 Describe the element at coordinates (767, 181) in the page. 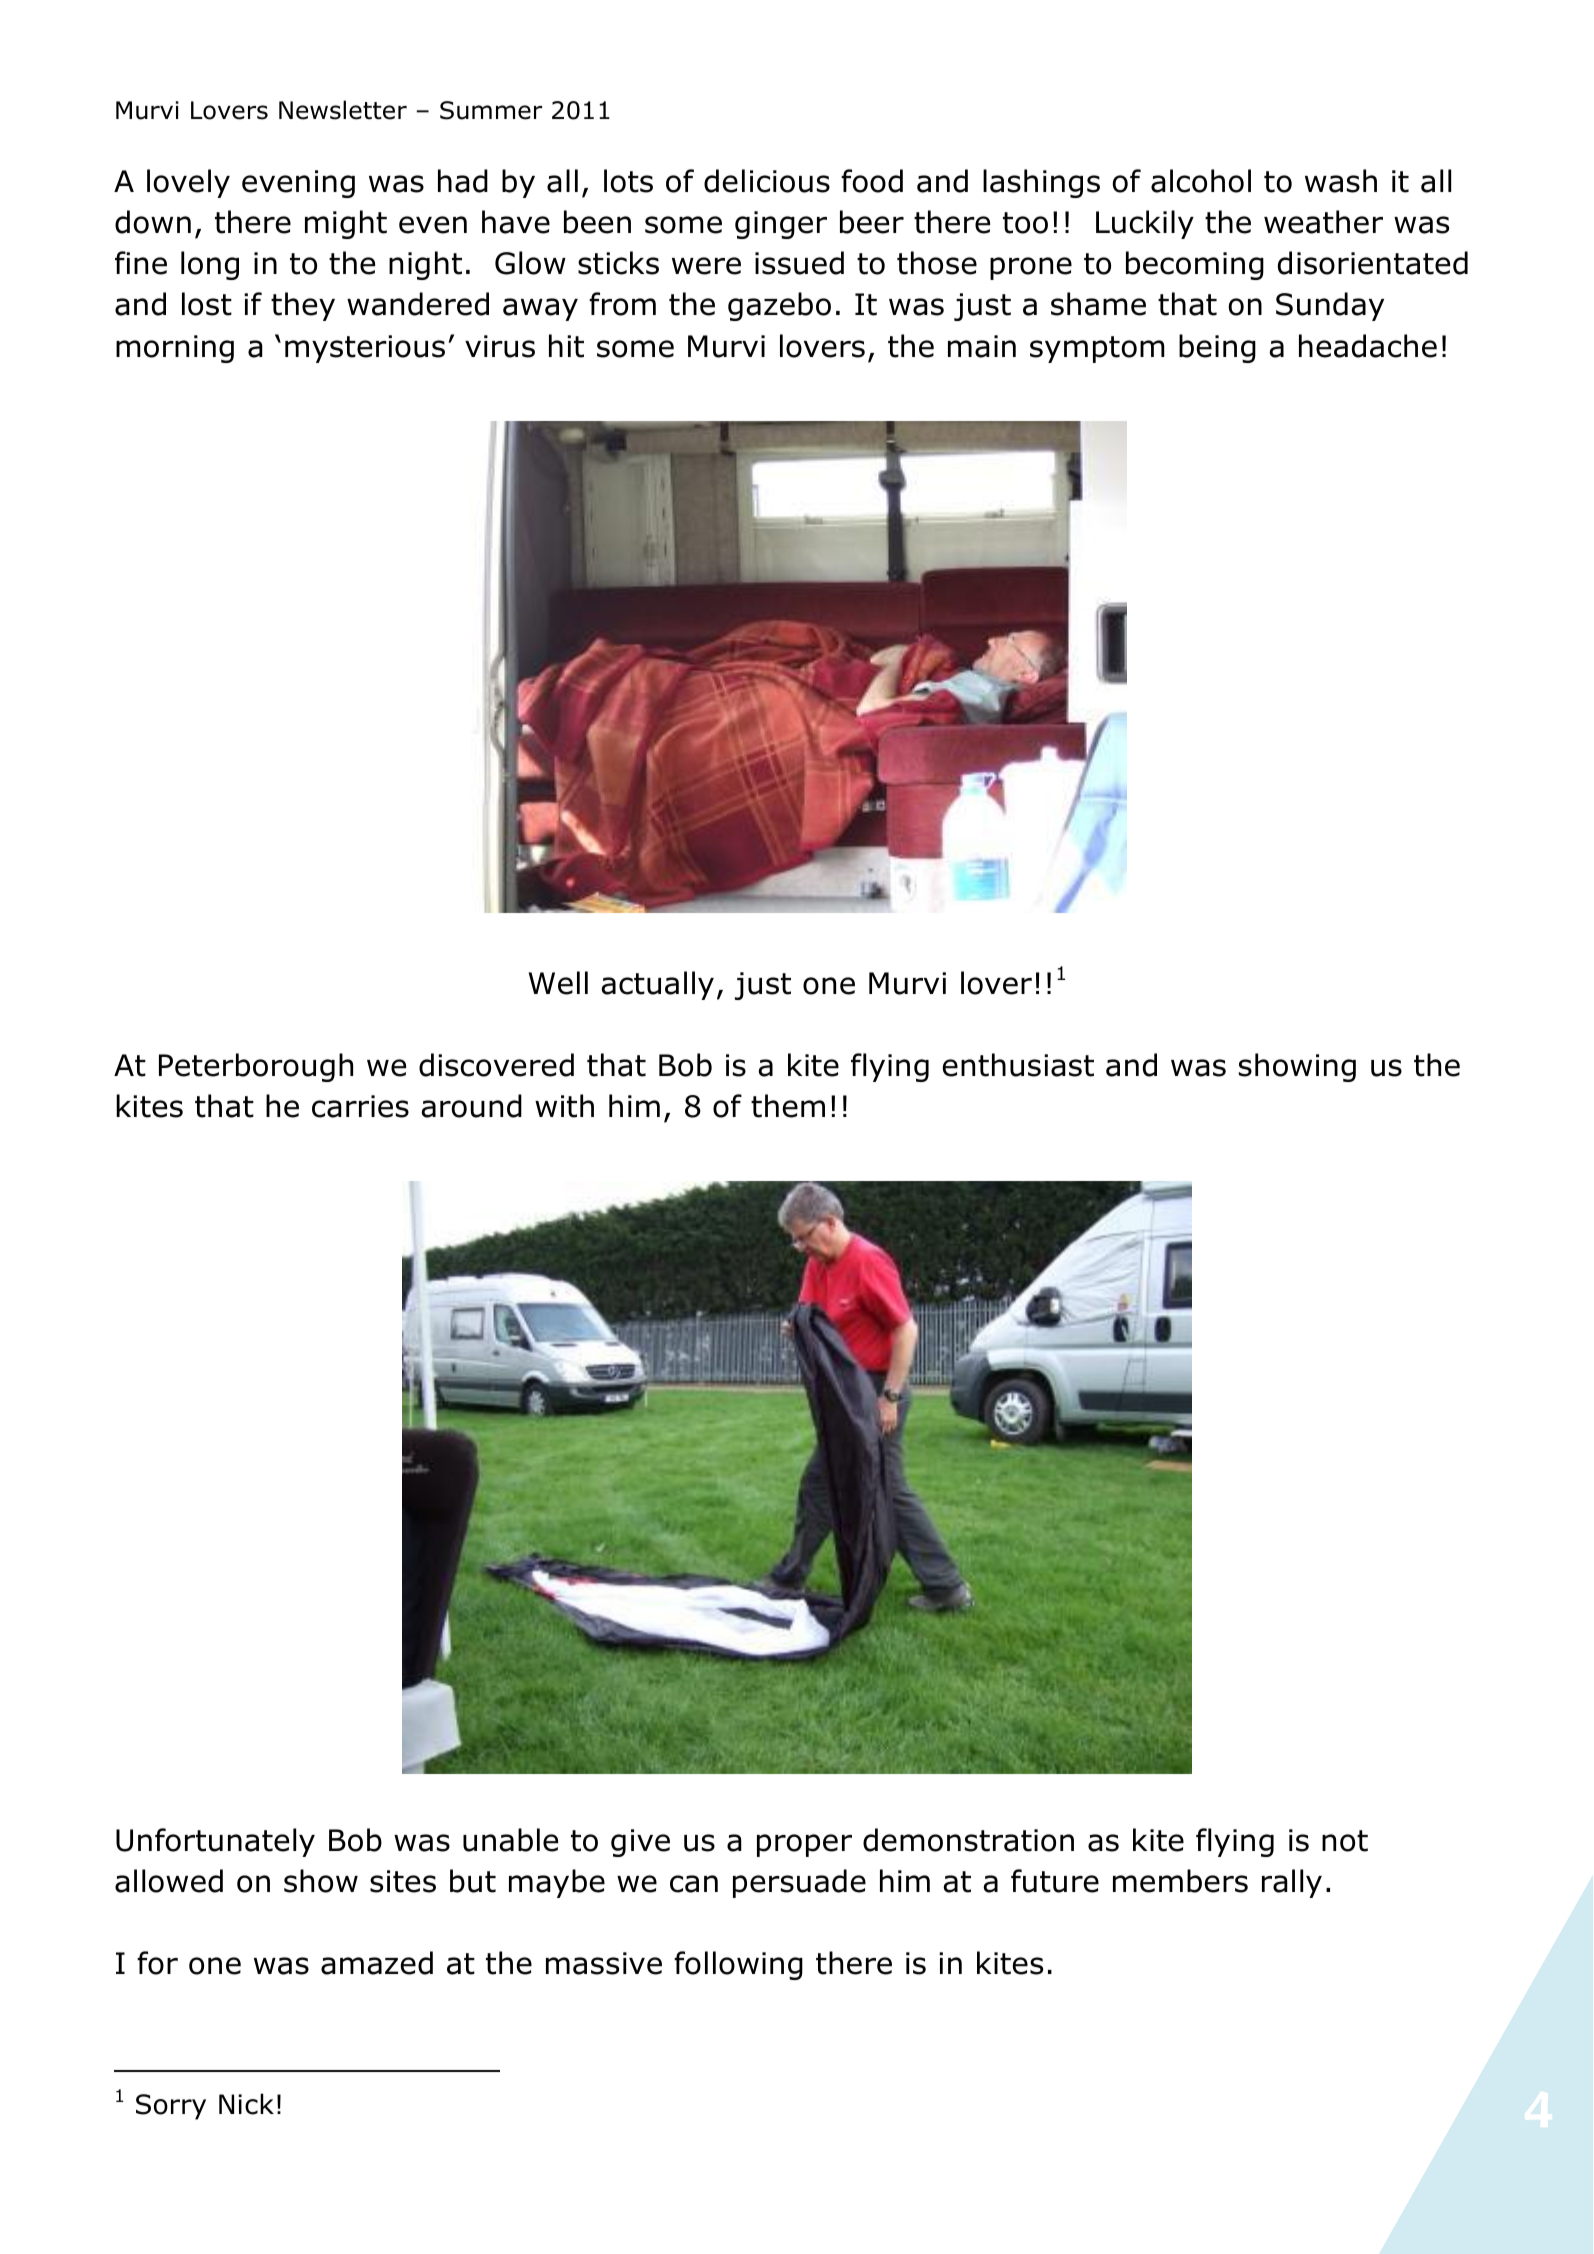

I see `delicious` at that location.
